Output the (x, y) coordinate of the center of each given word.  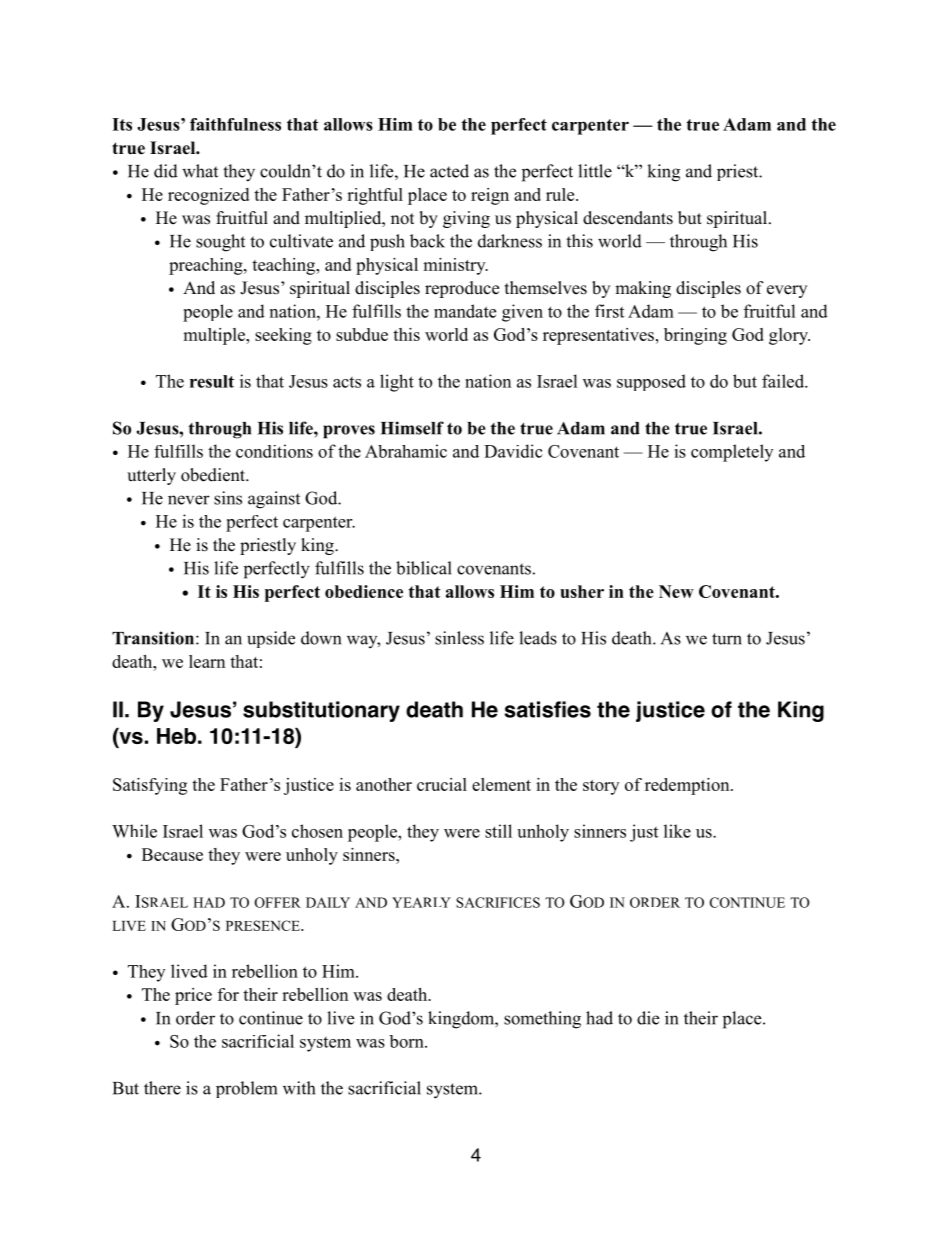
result (212, 381)
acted (449, 171)
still (498, 831)
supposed (651, 382)
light (397, 383)
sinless (459, 638)
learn (207, 661)
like (677, 831)
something (542, 1020)
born (407, 1041)
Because (172, 854)
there (162, 1088)
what (200, 171)
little (595, 171)
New (676, 591)
